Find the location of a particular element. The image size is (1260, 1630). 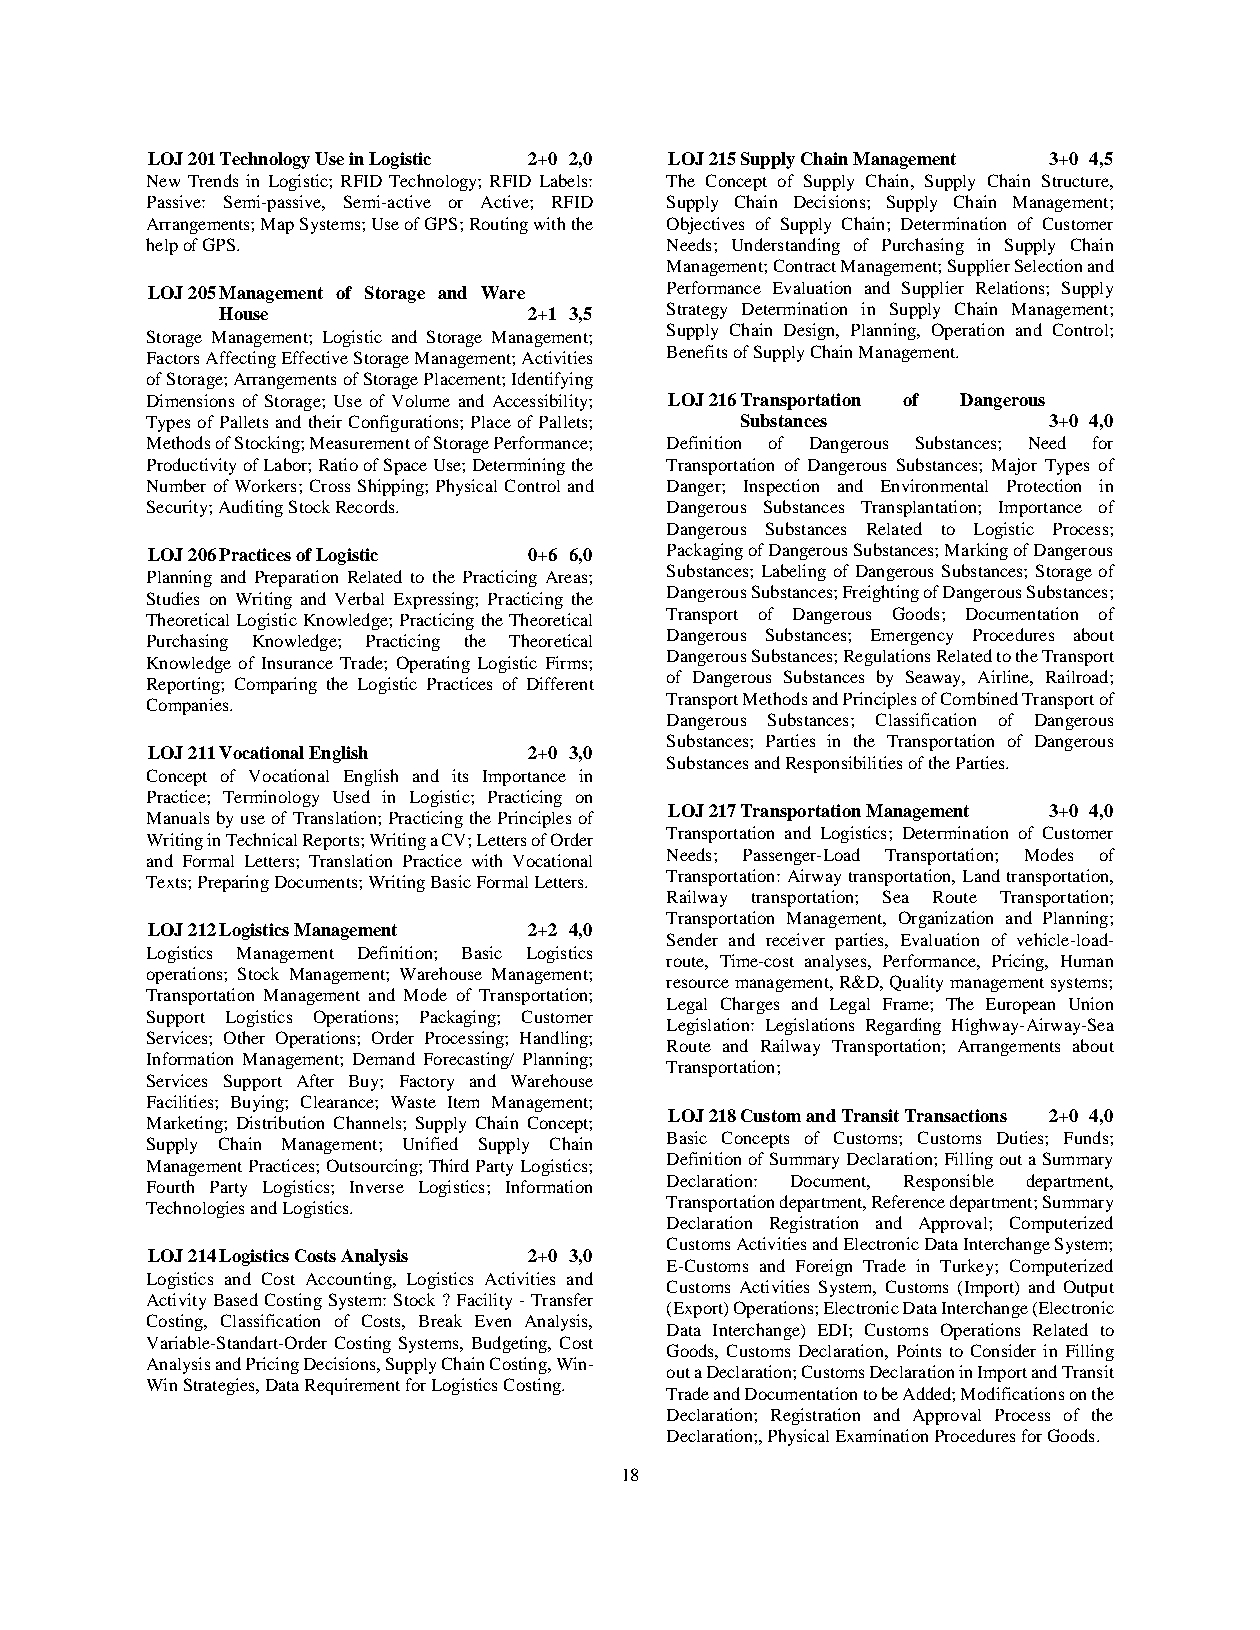

Land is located at coordinates (981, 875).
